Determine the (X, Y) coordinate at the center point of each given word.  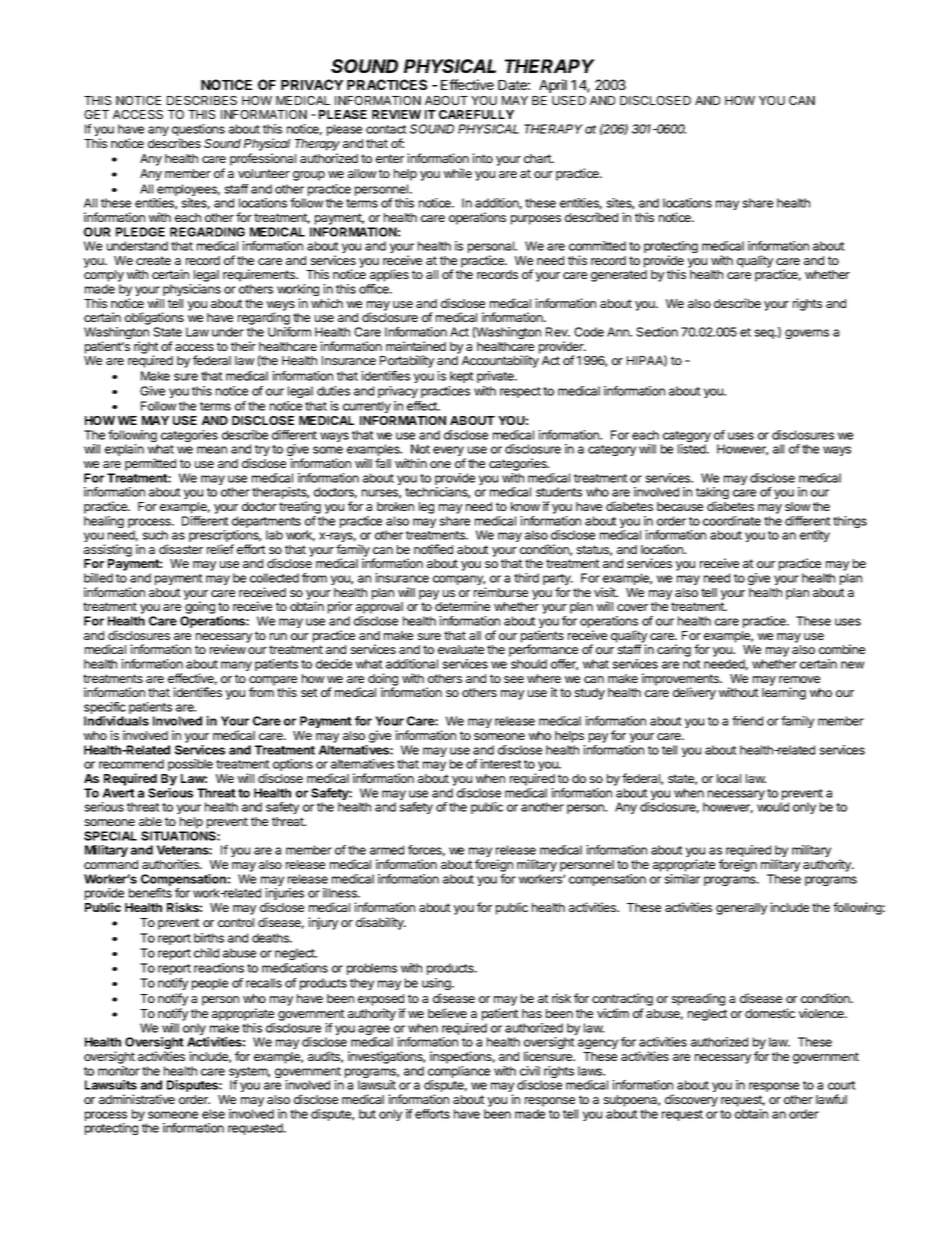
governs (807, 334)
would (773, 807)
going (199, 609)
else (213, 1114)
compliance (459, 1073)
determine (462, 606)
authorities (171, 864)
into (482, 158)
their (243, 346)
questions (198, 131)
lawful (831, 1099)
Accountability (500, 361)
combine (842, 649)
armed (387, 850)
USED (569, 100)
